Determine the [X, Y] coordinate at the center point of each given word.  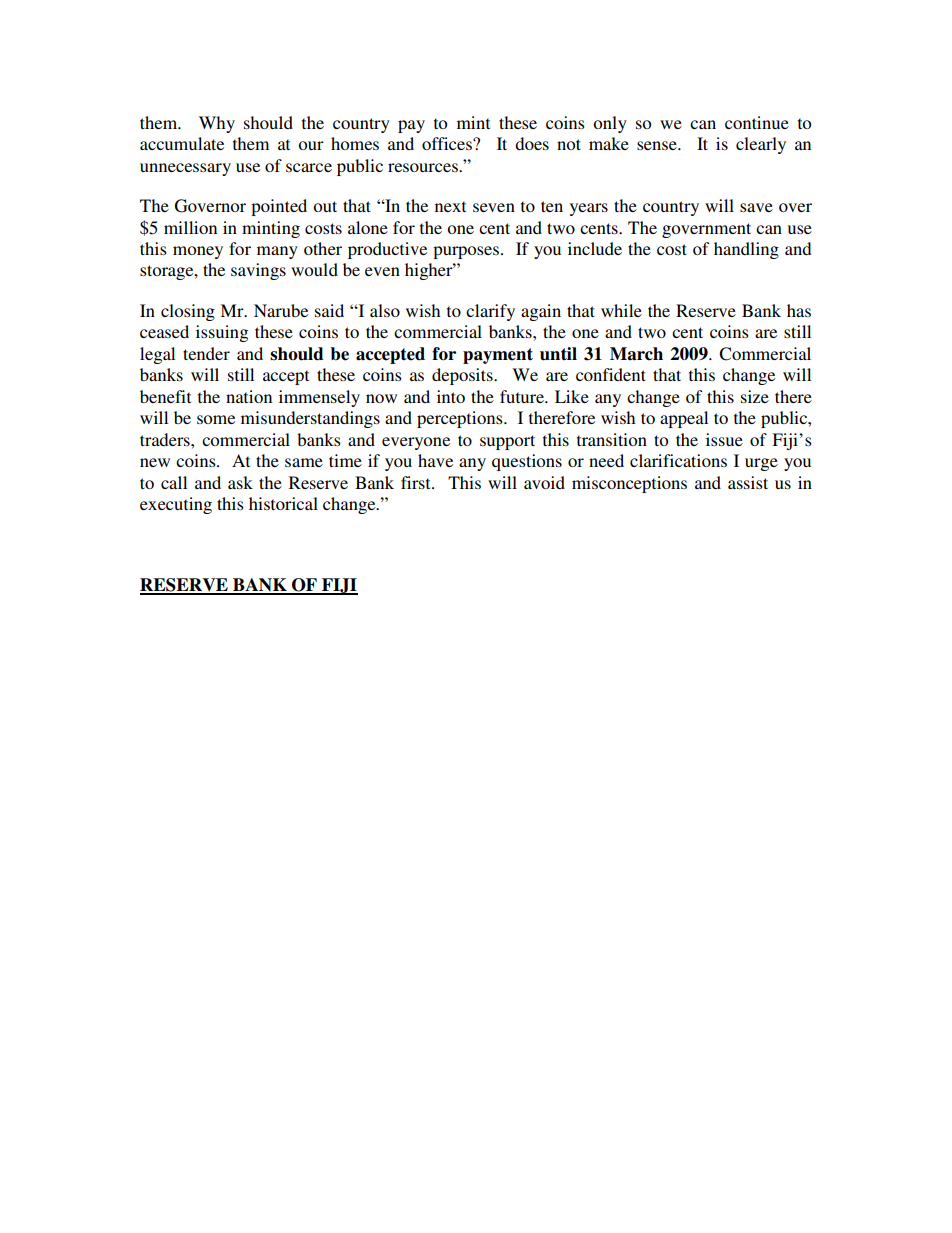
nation [249, 396]
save [756, 207]
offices [448, 143]
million [190, 227]
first [417, 482]
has [799, 310]
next [450, 206]
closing [188, 312]
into [451, 396]
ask [240, 482]
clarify [490, 312]
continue [757, 122]
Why [217, 124]
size [755, 396]
